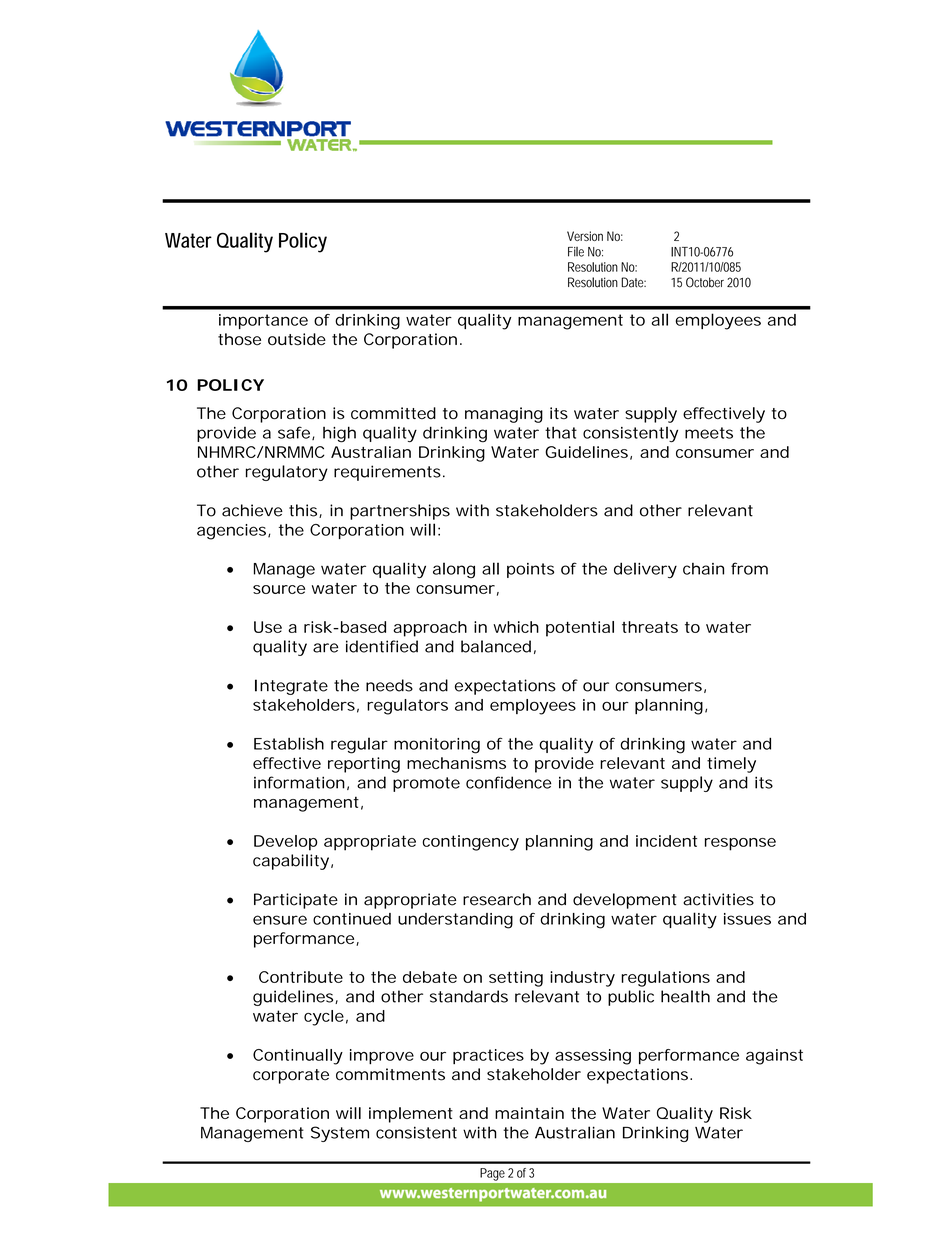 This page has width=952, height=1233. I want to click on outside, so click(297, 339).
